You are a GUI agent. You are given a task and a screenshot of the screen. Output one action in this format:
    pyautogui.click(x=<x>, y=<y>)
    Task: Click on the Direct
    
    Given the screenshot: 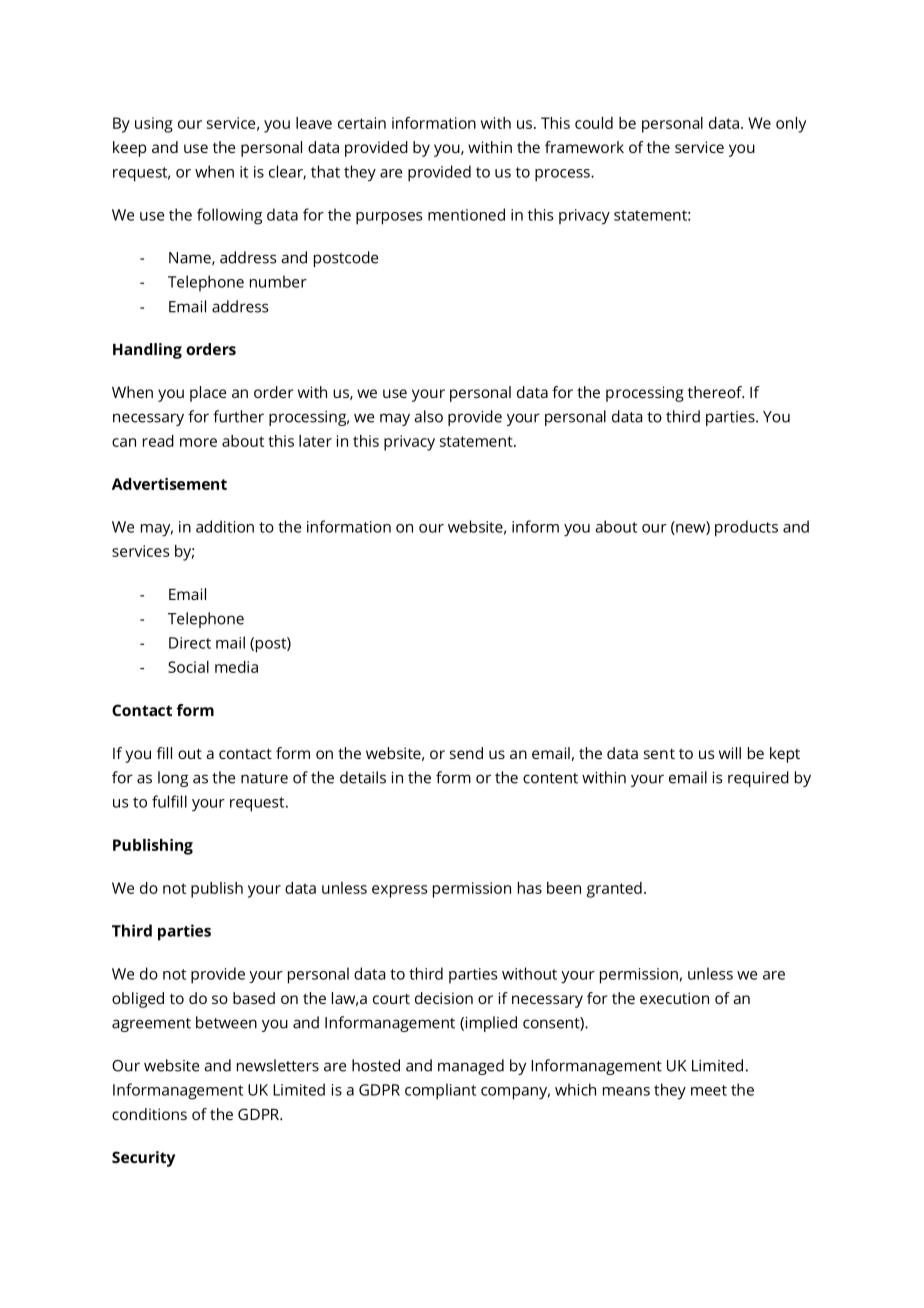 What is the action you would take?
    pyautogui.click(x=190, y=643)
